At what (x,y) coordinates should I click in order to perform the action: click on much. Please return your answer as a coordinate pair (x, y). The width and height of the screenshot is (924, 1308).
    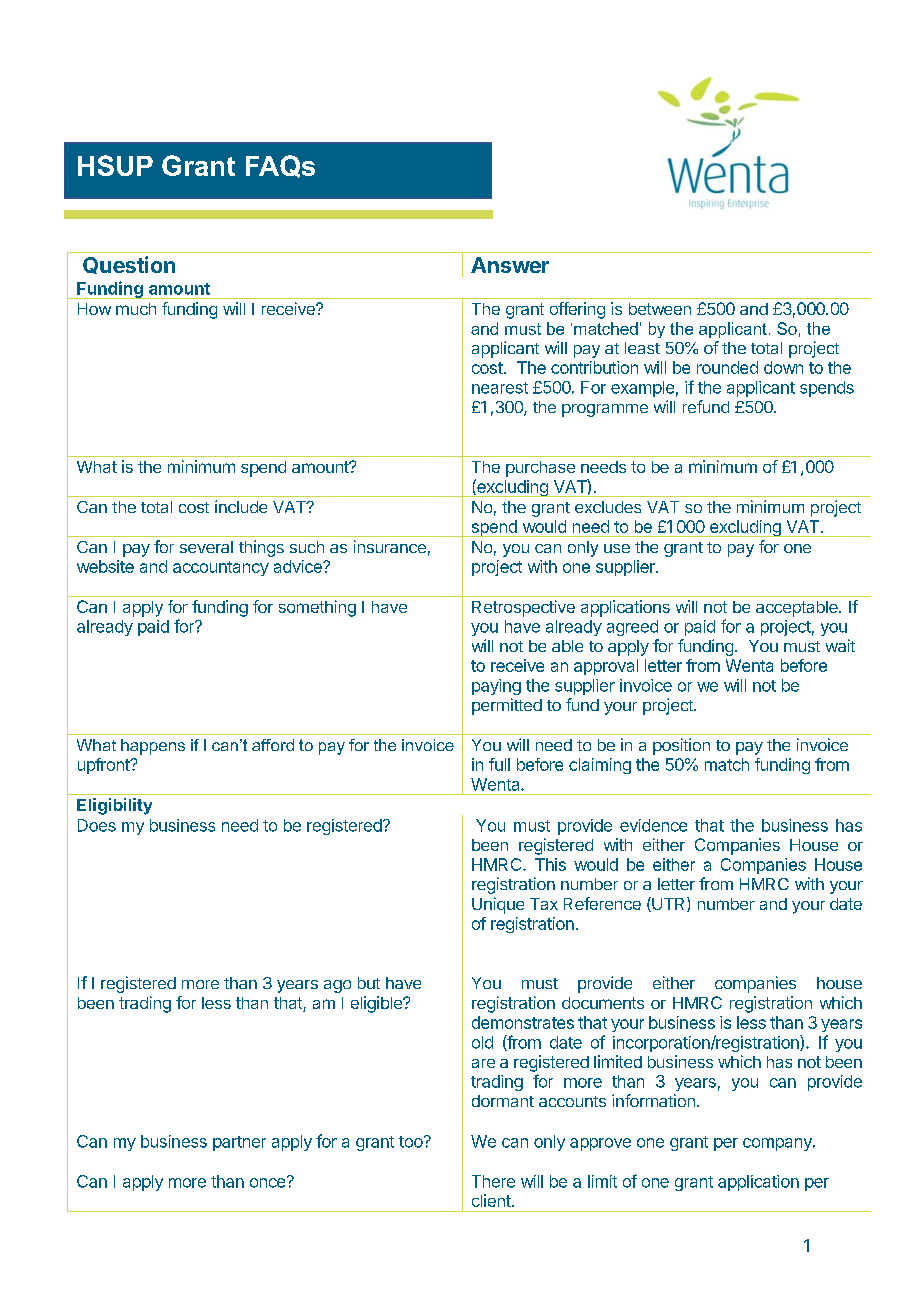
    Looking at the image, I should click on (136, 309).
